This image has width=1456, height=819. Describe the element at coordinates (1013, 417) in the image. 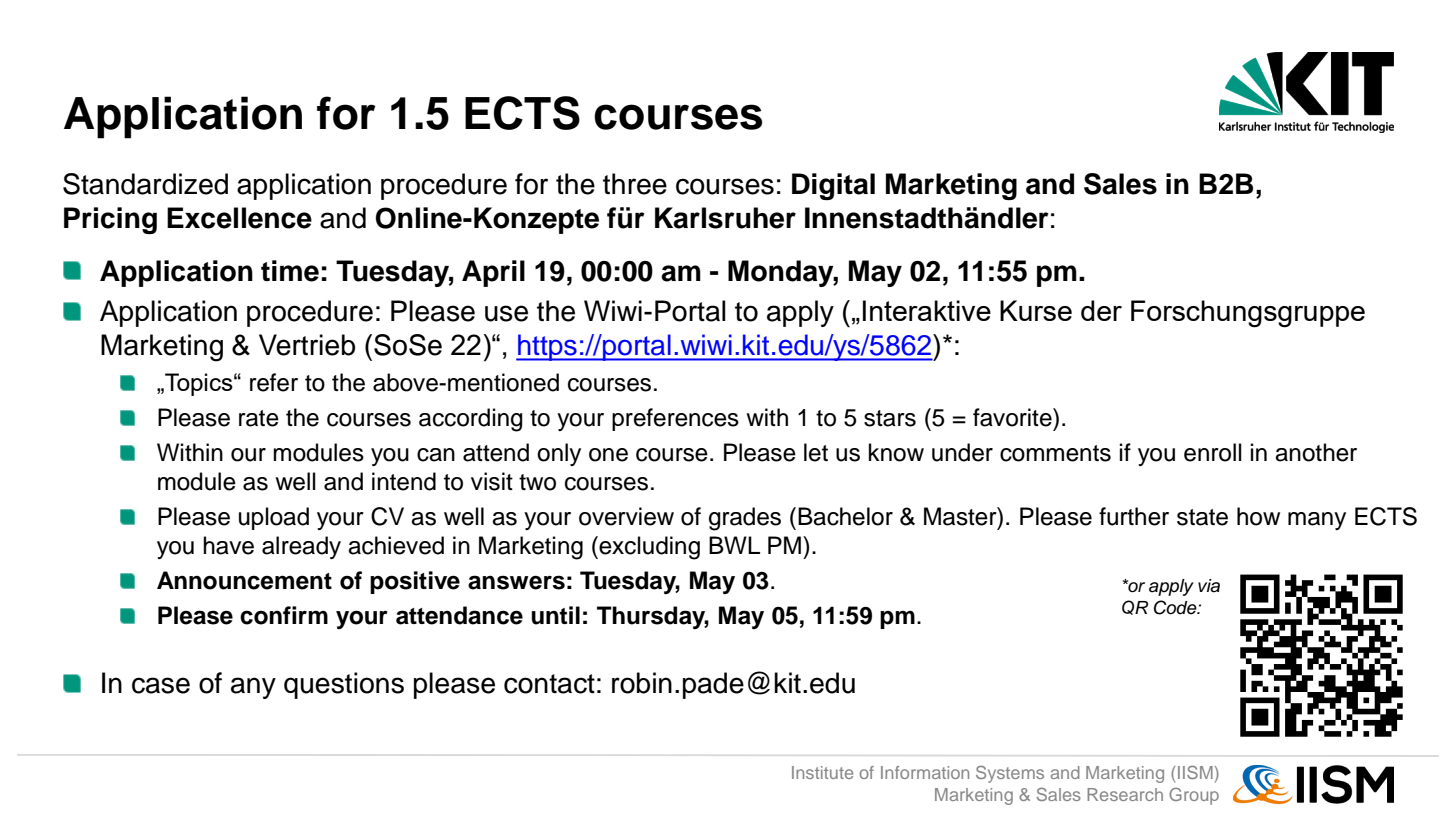

I see `favorite` at that location.
